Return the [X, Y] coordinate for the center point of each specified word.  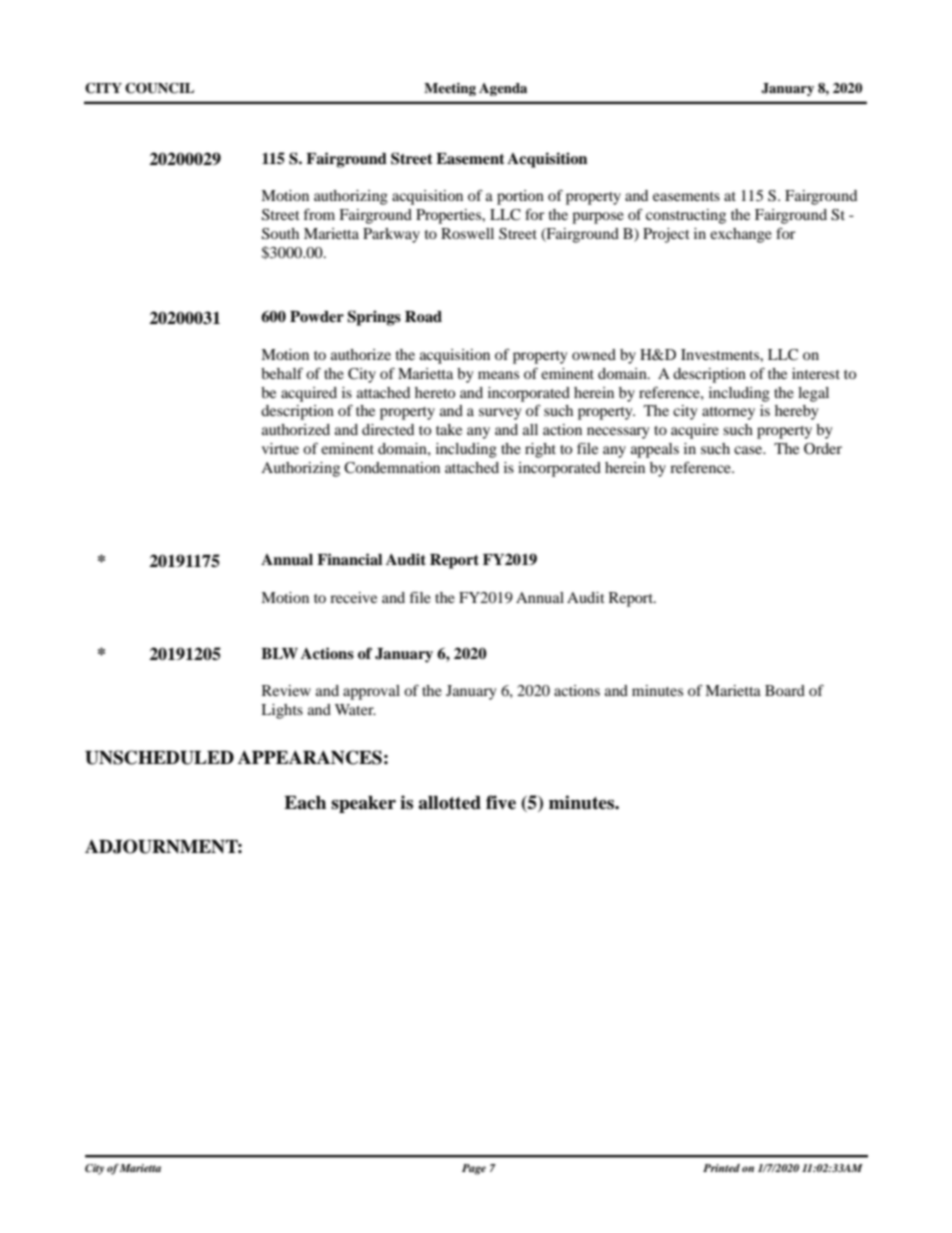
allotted [449, 803]
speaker [363, 804]
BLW [279, 653]
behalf [282, 373]
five [501, 802]
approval [371, 692]
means [498, 375]
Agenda [503, 89]
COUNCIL [159, 88]
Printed [721, 1168]
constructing [686, 216]
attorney [728, 413]
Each [305, 803]
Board [785, 690]
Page [474, 1169]
